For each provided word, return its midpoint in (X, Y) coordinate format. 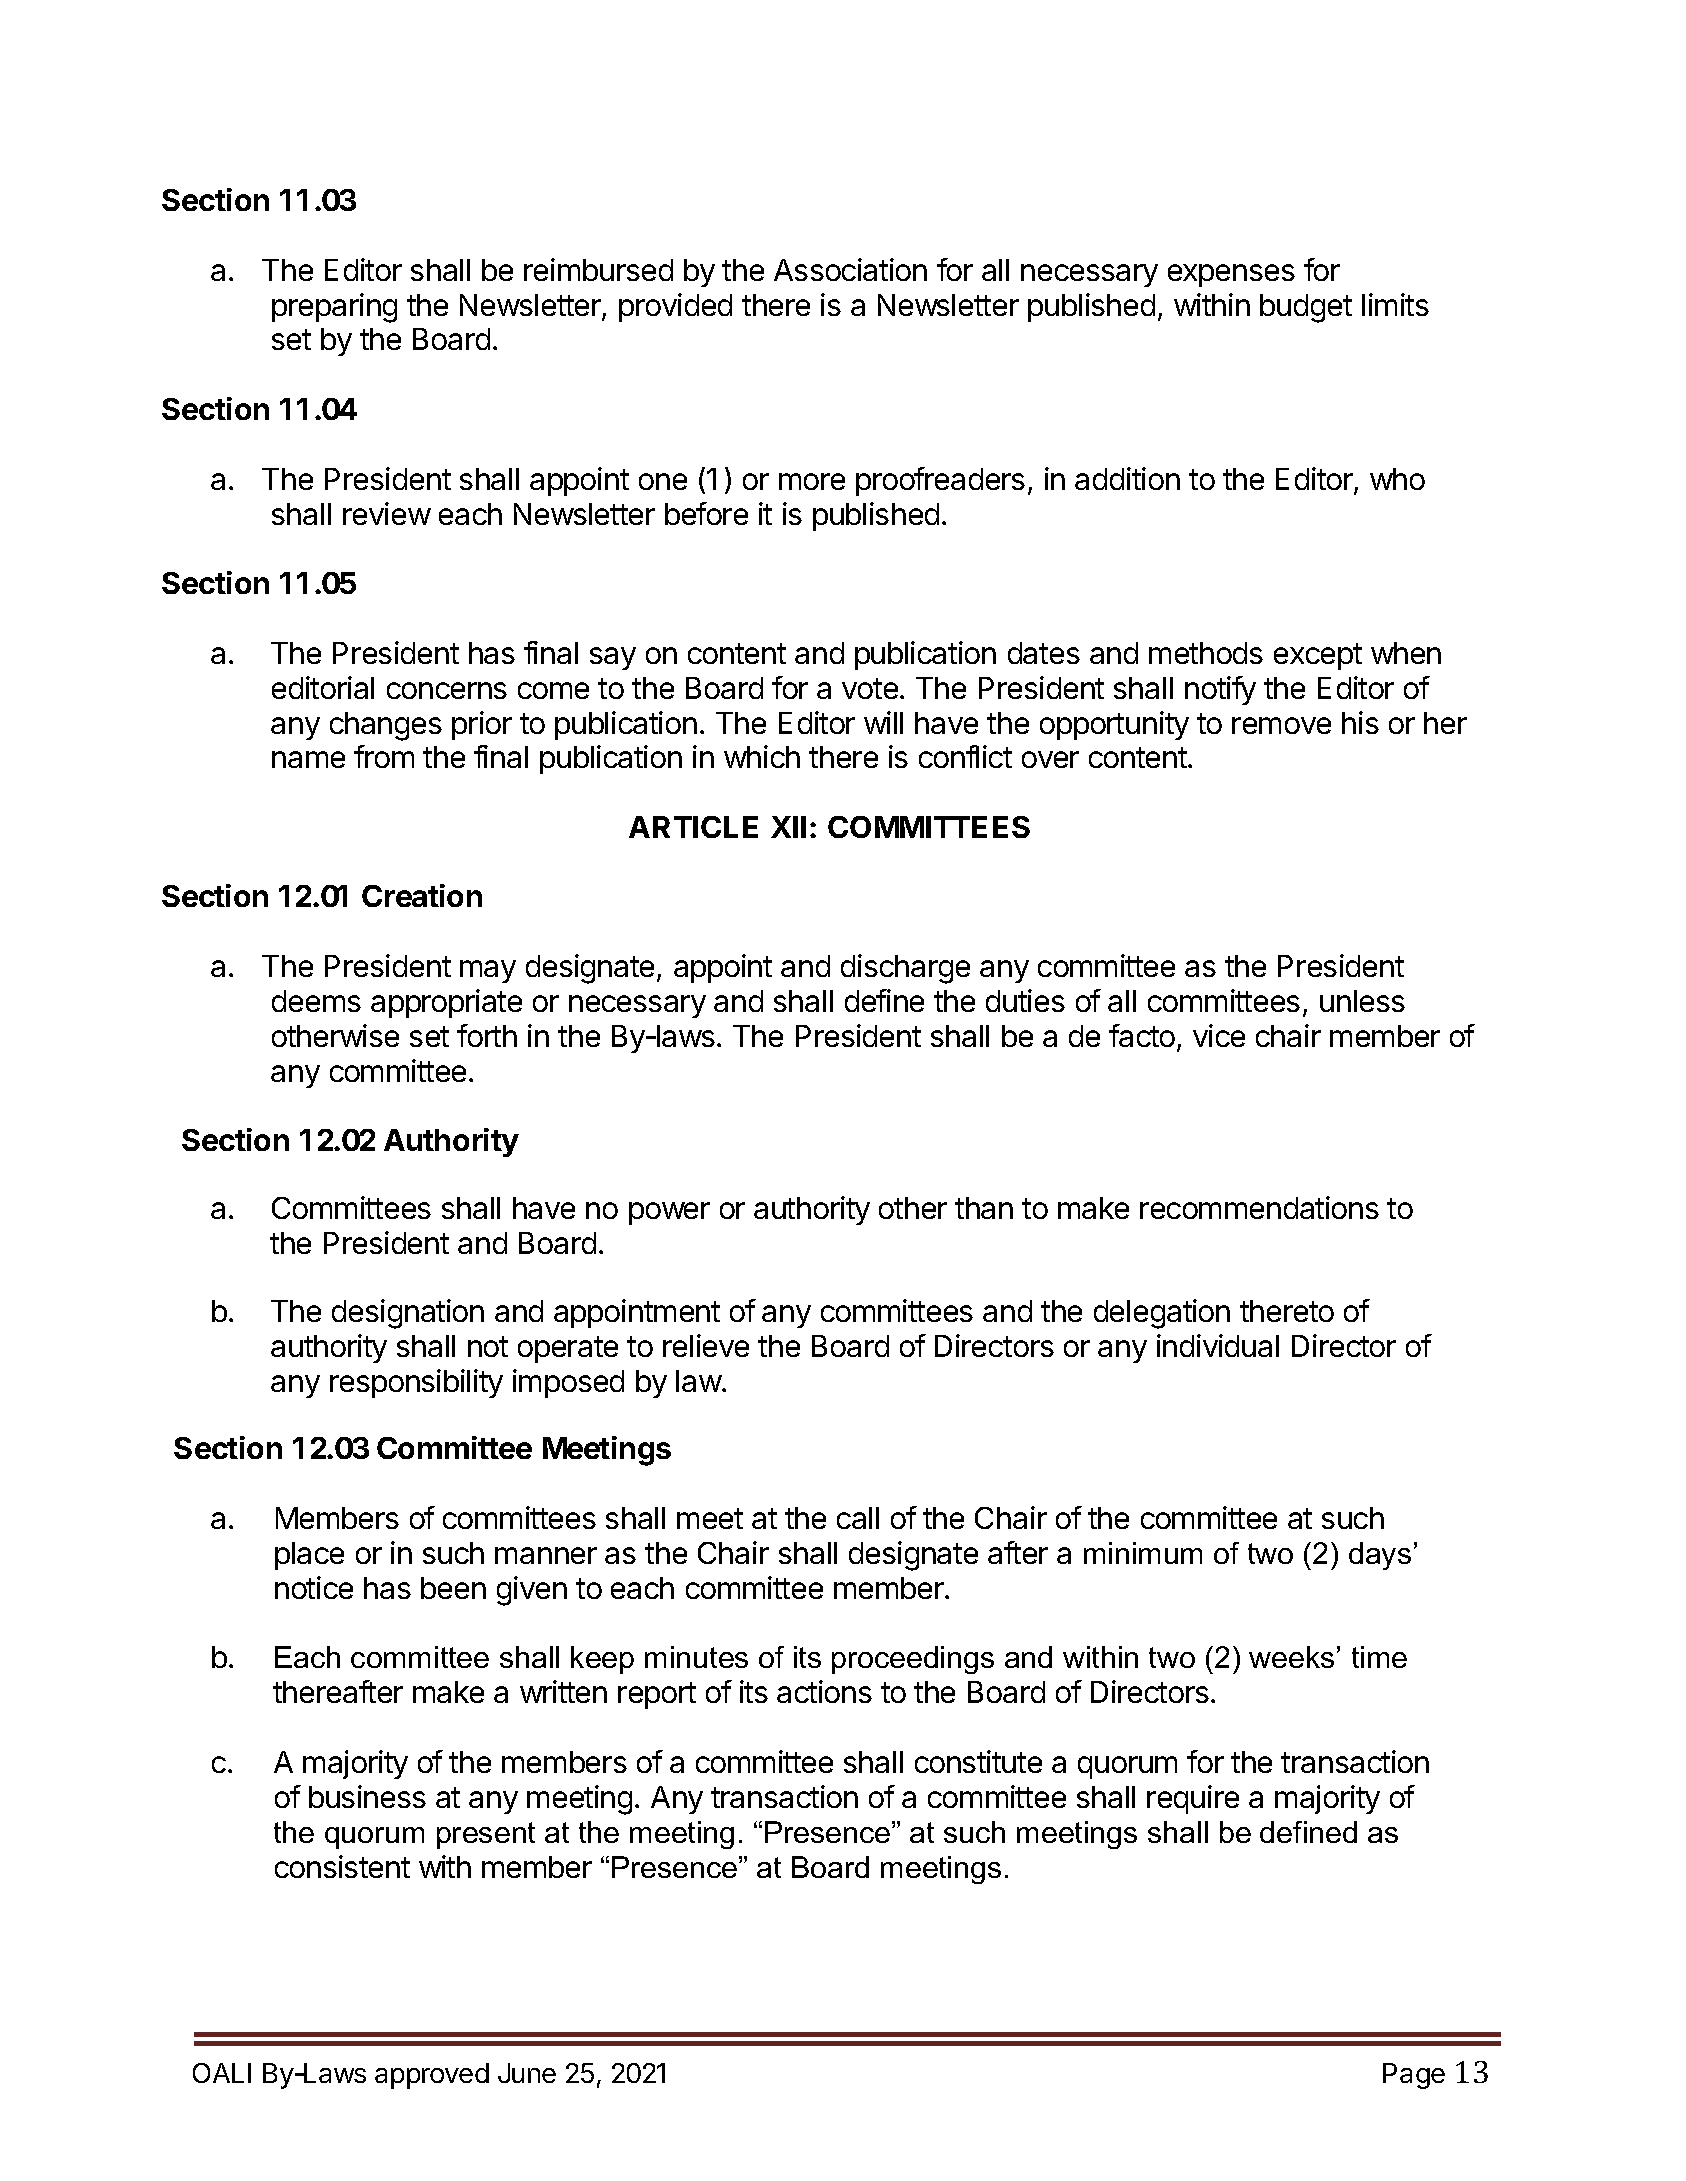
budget (1306, 308)
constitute (978, 1761)
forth (487, 1035)
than (984, 1208)
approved (432, 2076)
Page (1414, 2076)
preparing (334, 308)
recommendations (1259, 1207)
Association (850, 269)
